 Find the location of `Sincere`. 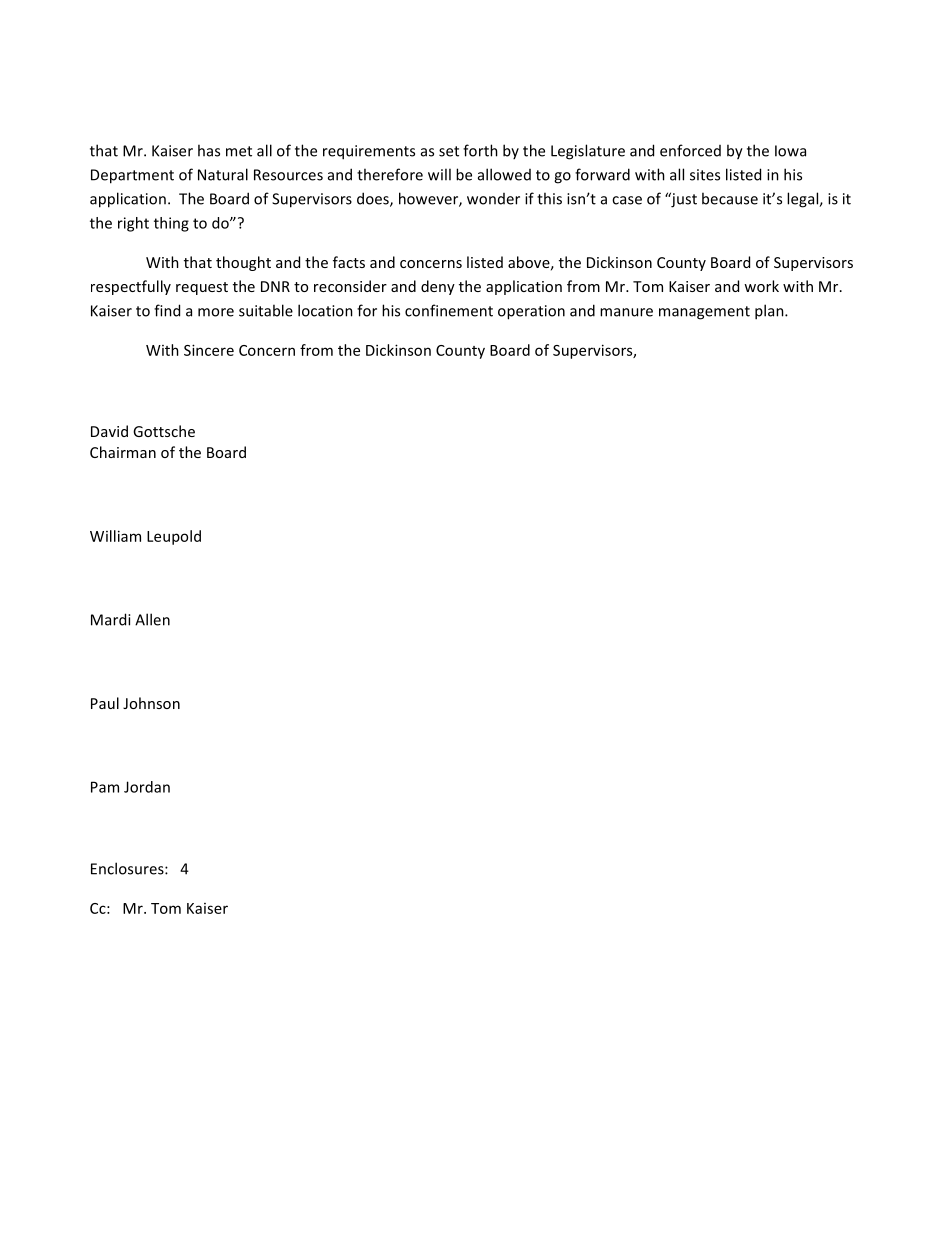

Sincere is located at coordinates (209, 350).
